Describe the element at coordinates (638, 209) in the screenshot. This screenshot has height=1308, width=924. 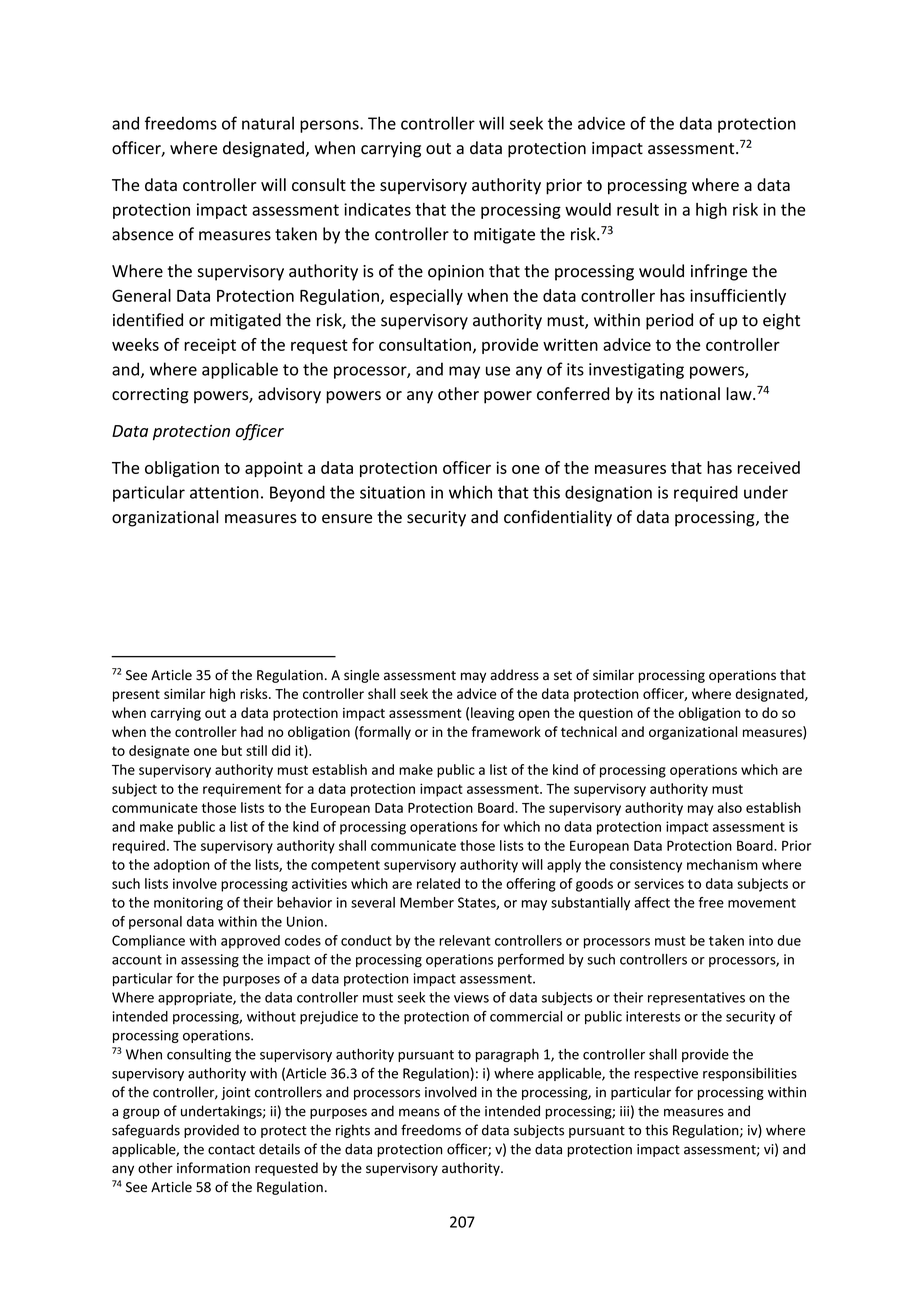
I see `result` at that location.
